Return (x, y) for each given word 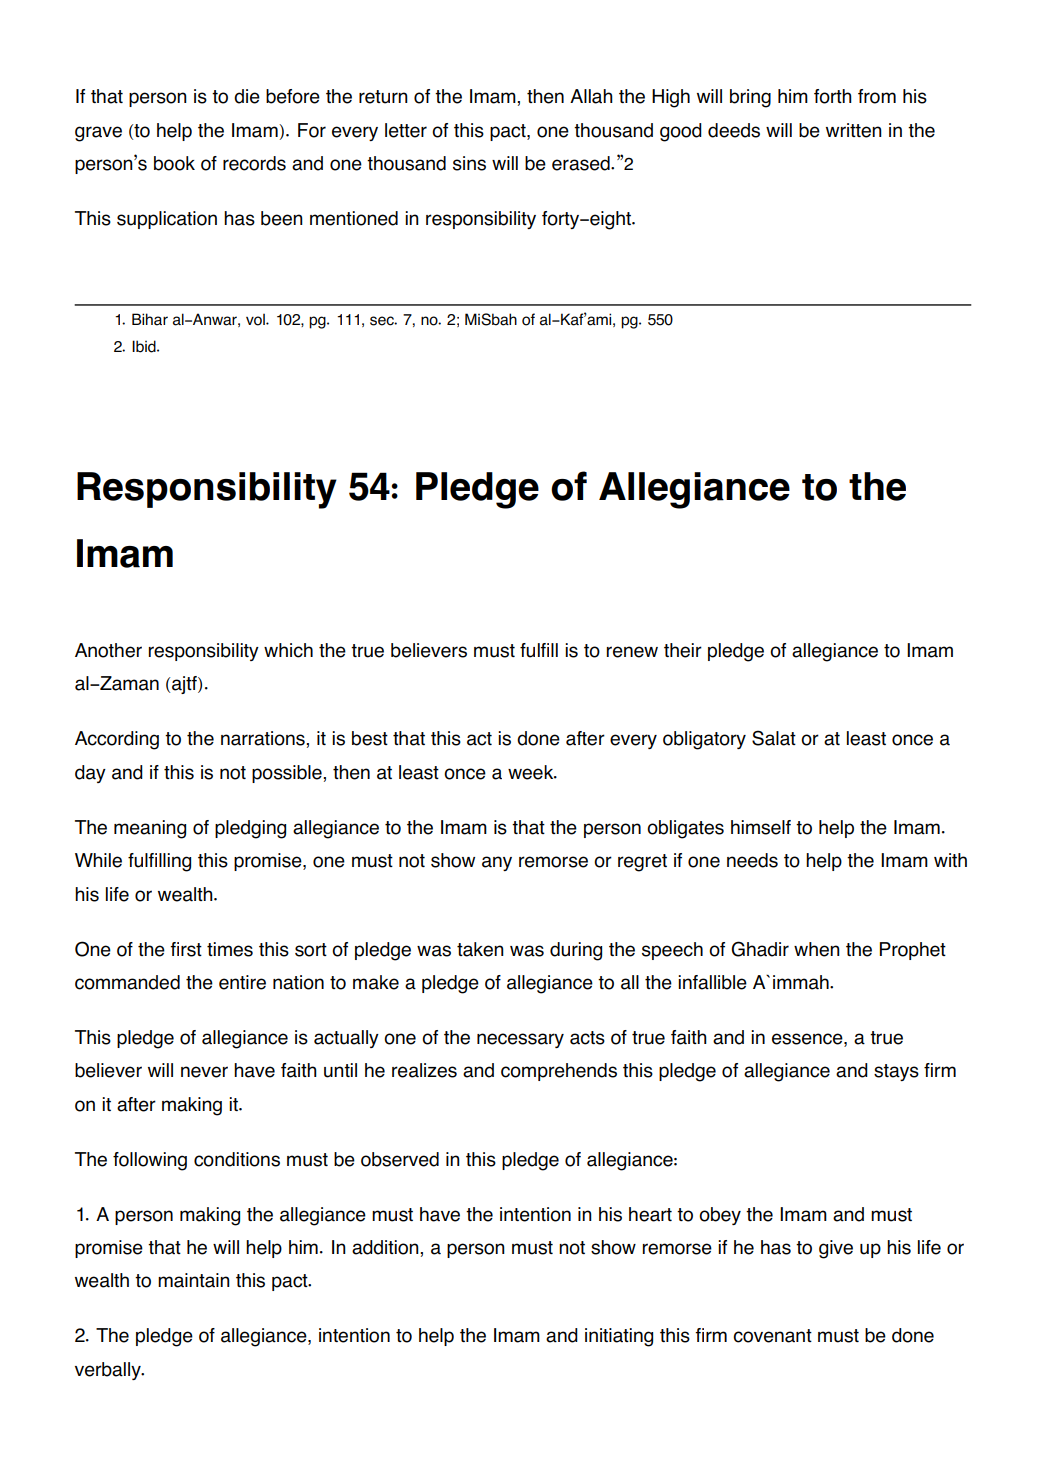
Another (108, 650)
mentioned (354, 218)
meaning (150, 829)
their (683, 650)
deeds (734, 130)
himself (761, 827)
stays (896, 1072)
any (497, 863)
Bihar (150, 319)
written (854, 130)
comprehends (559, 1072)
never (204, 1072)
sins (469, 163)
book (174, 163)
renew (632, 652)
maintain (194, 1280)
